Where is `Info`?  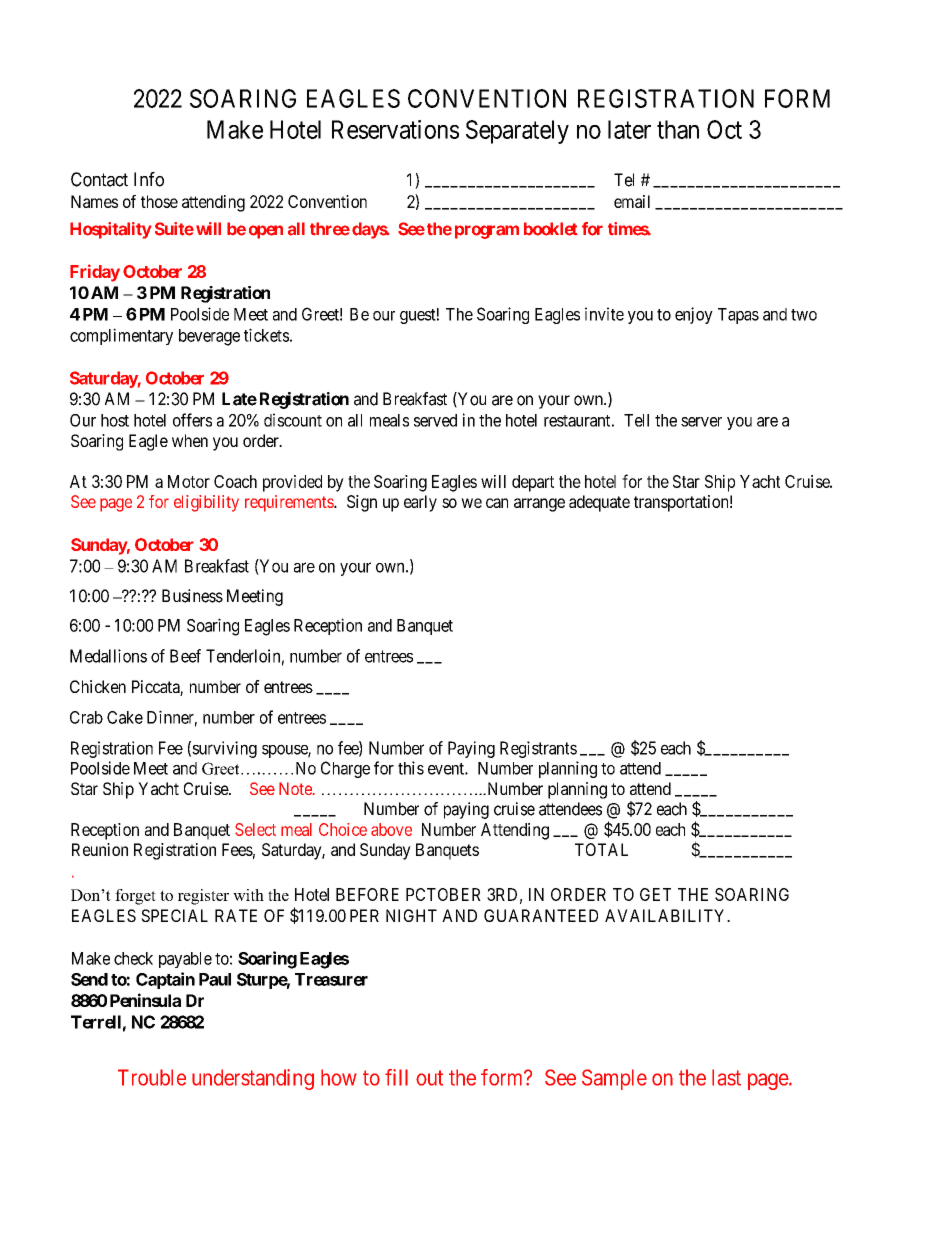 Info is located at coordinates (149, 179).
